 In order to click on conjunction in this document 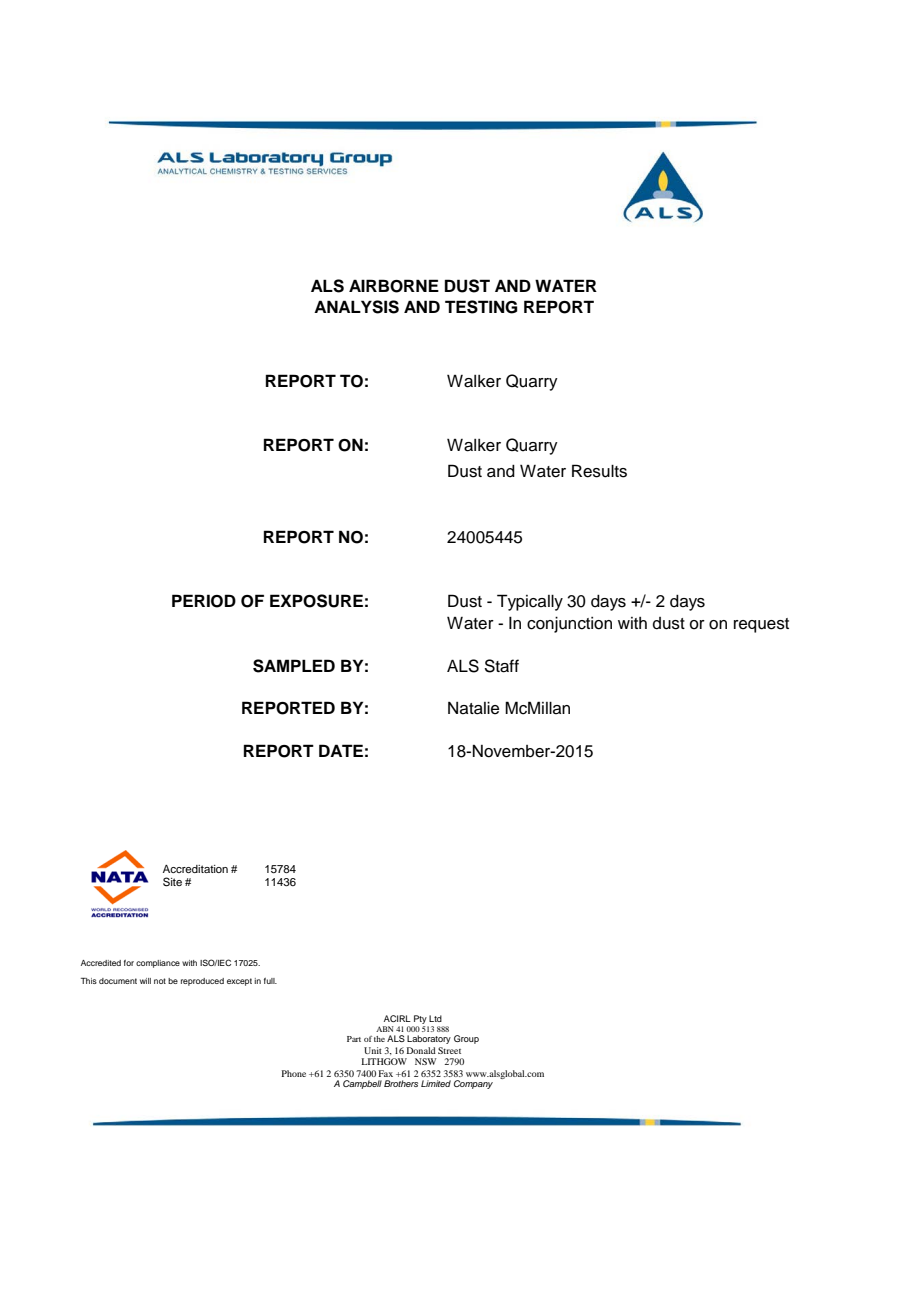, I will do `click(569, 624)`.
